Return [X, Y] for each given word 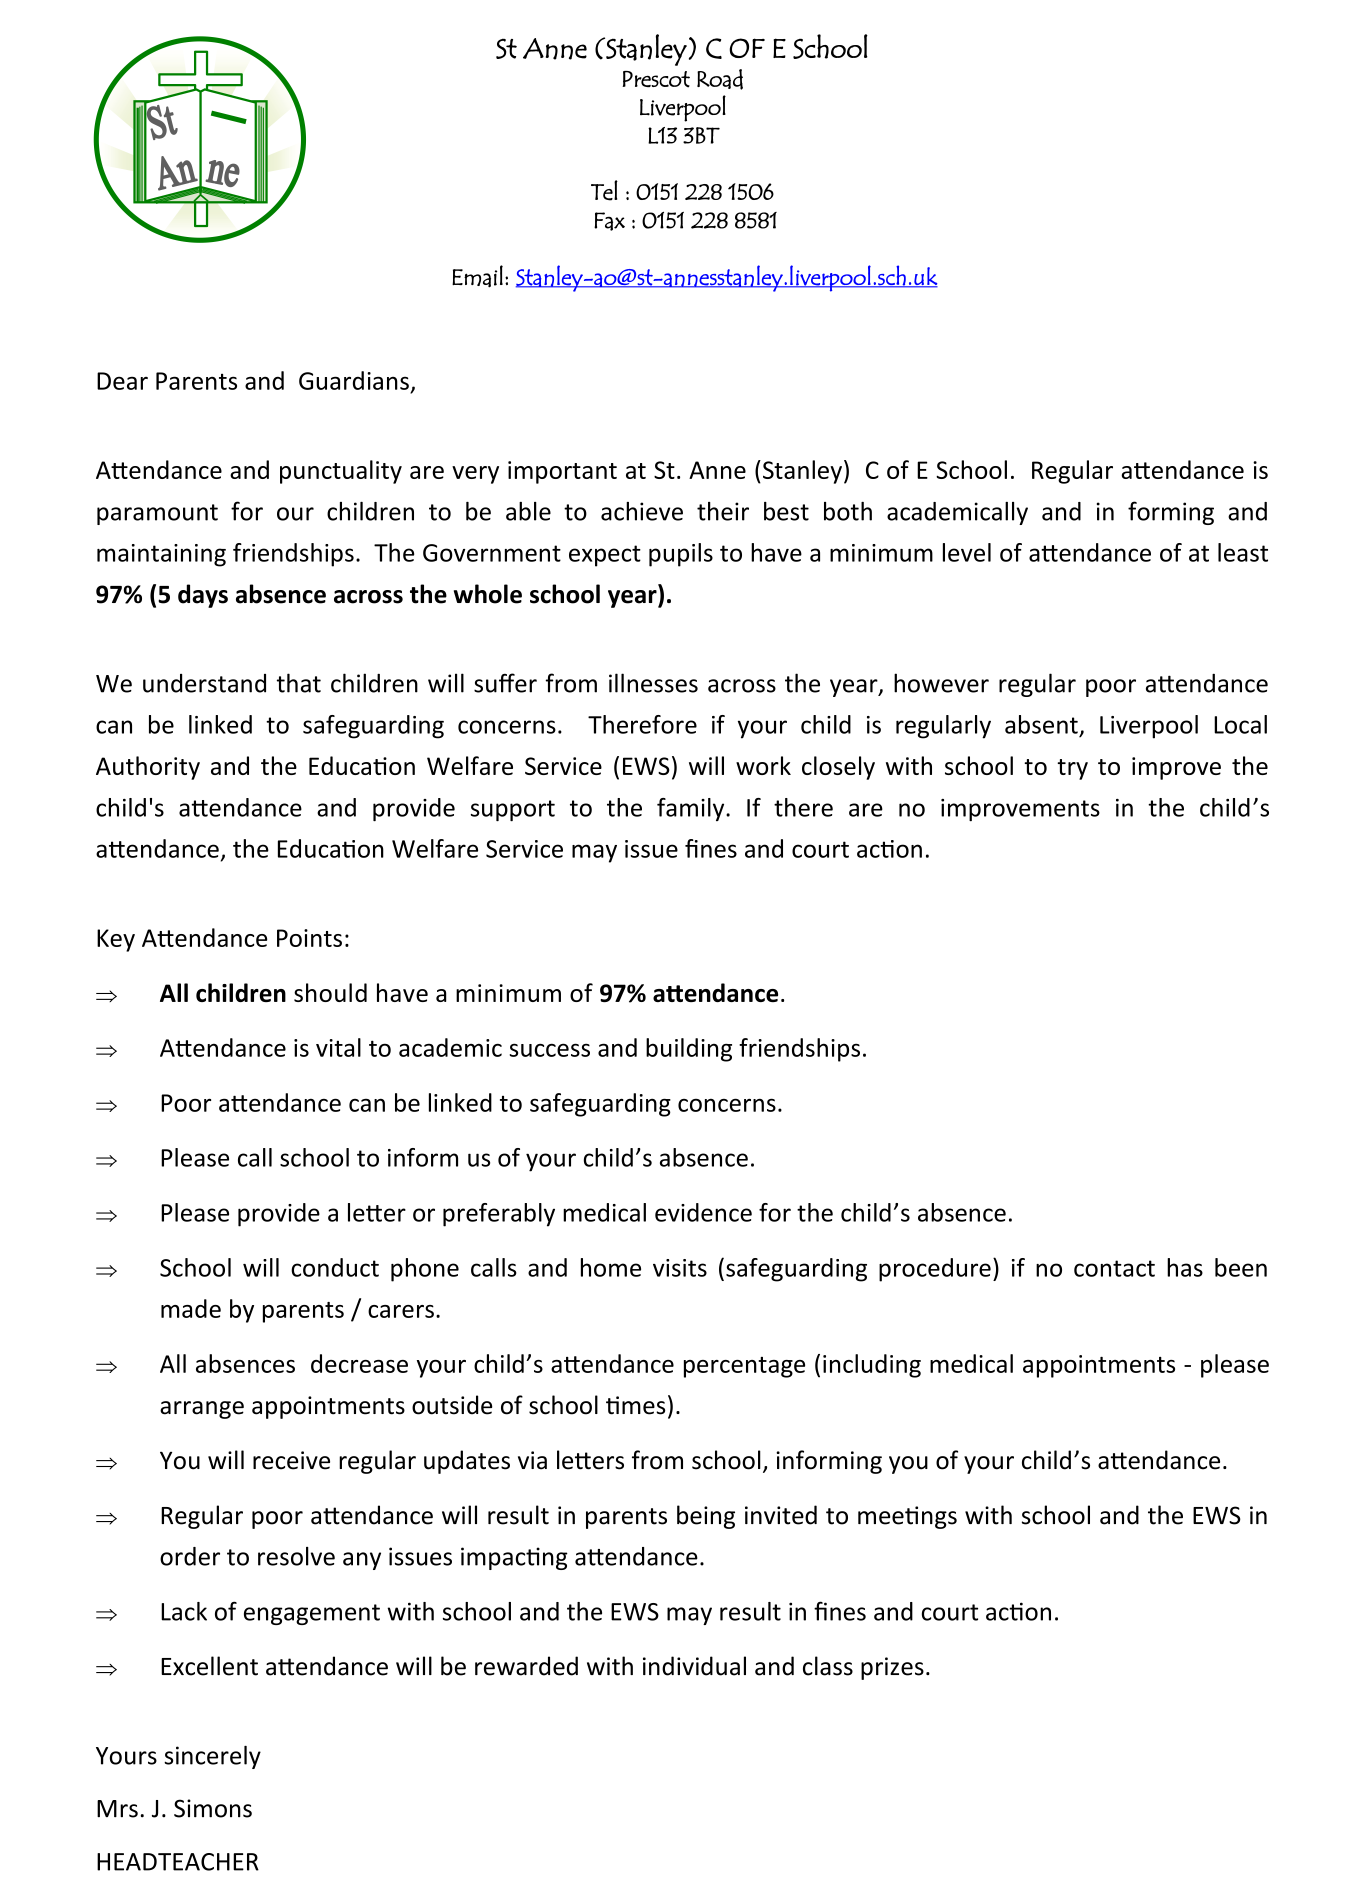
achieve [642, 511]
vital [338, 1047]
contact [1114, 1268]
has [1185, 1267]
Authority [148, 768]
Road [720, 79]
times [635, 1405]
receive [291, 1460]
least [1243, 552]
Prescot [656, 79]
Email [477, 276]
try [1072, 769]
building [689, 1050]
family [692, 809]
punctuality [341, 472]
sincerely [212, 1757]
